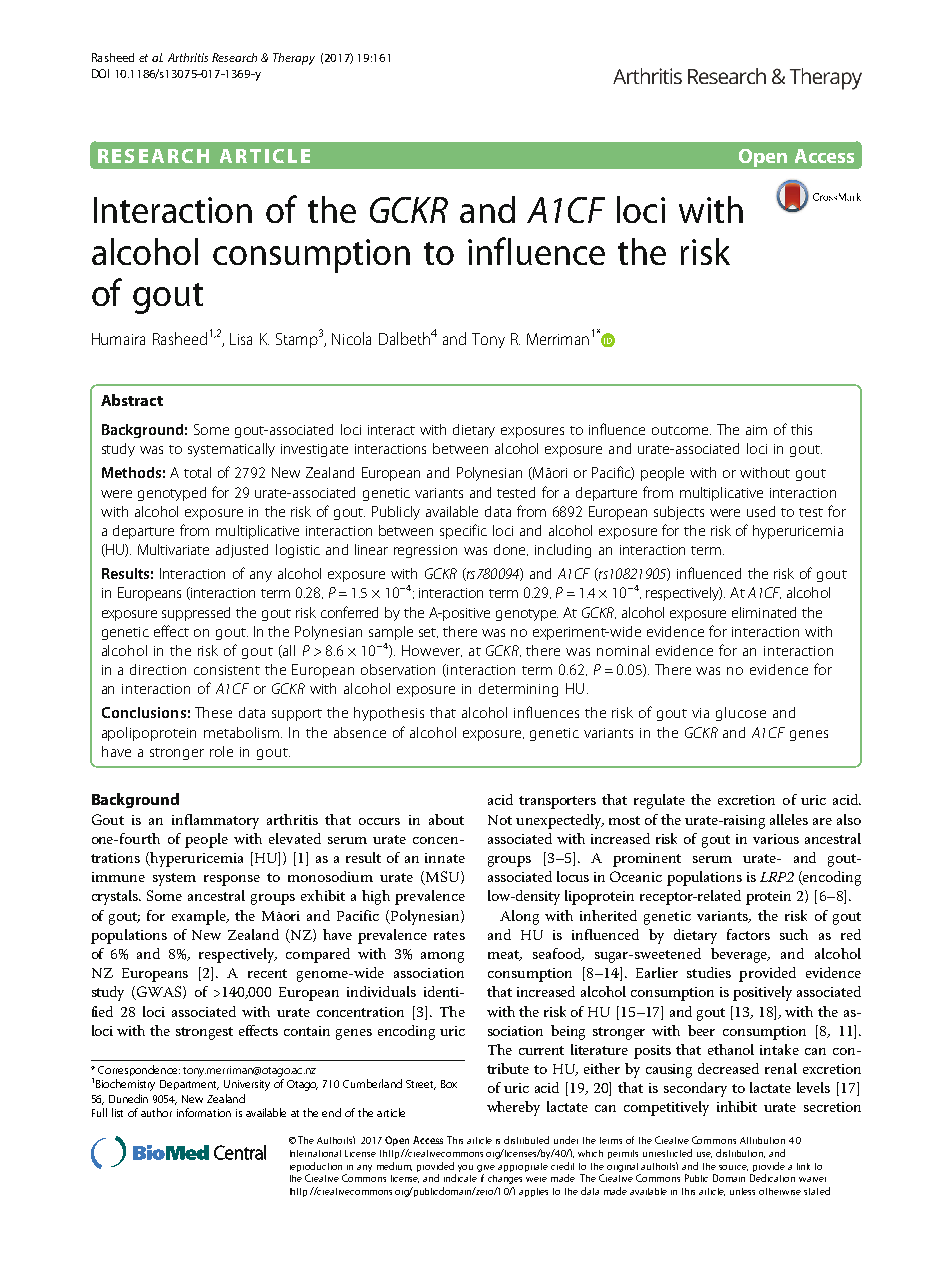 The image size is (952, 1265). What do you see at coordinates (740, 1153) in the screenshot?
I see `distribution` at bounding box center [740, 1153].
